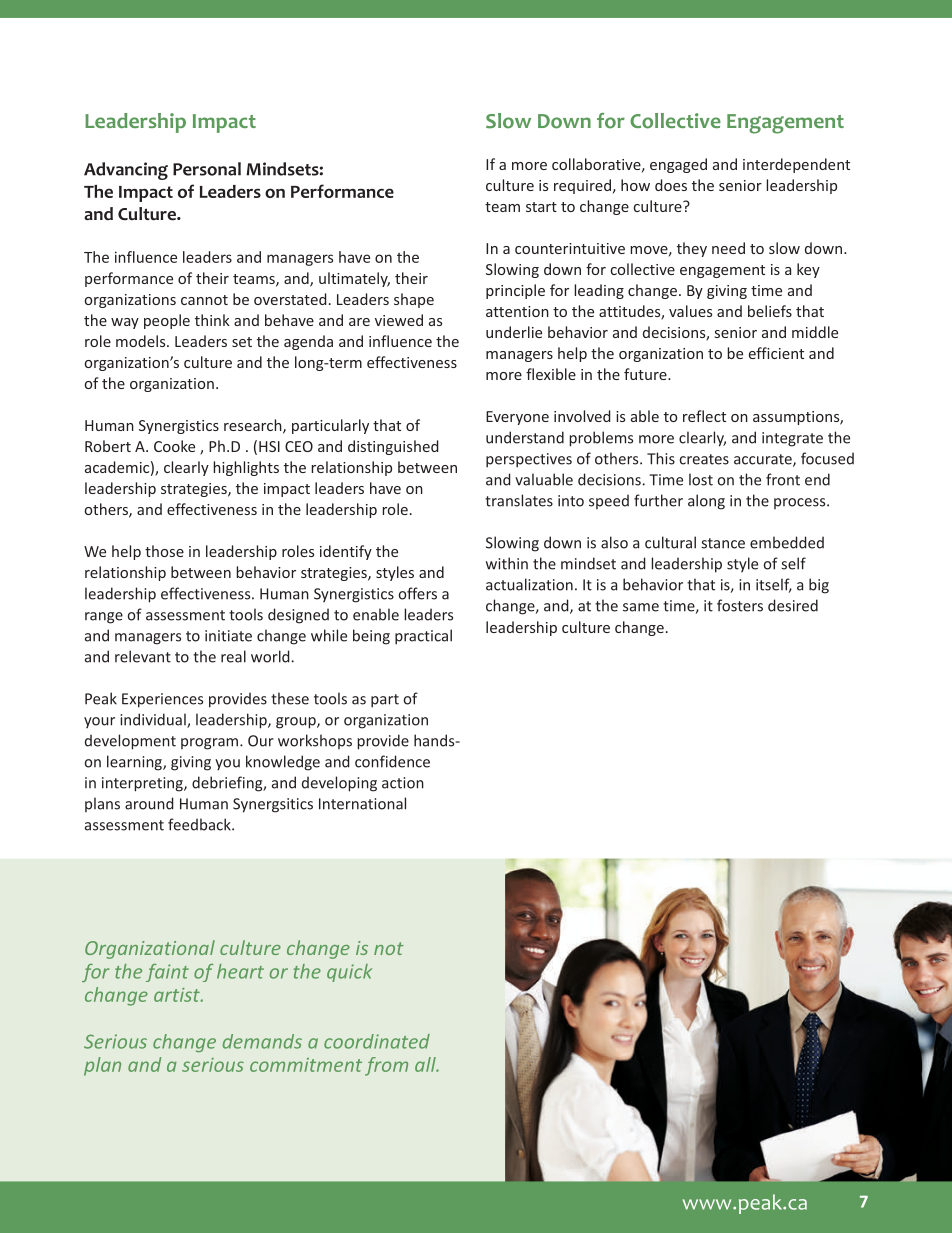  What do you see at coordinates (386, 1066) in the screenshot?
I see `from` at bounding box center [386, 1066].
